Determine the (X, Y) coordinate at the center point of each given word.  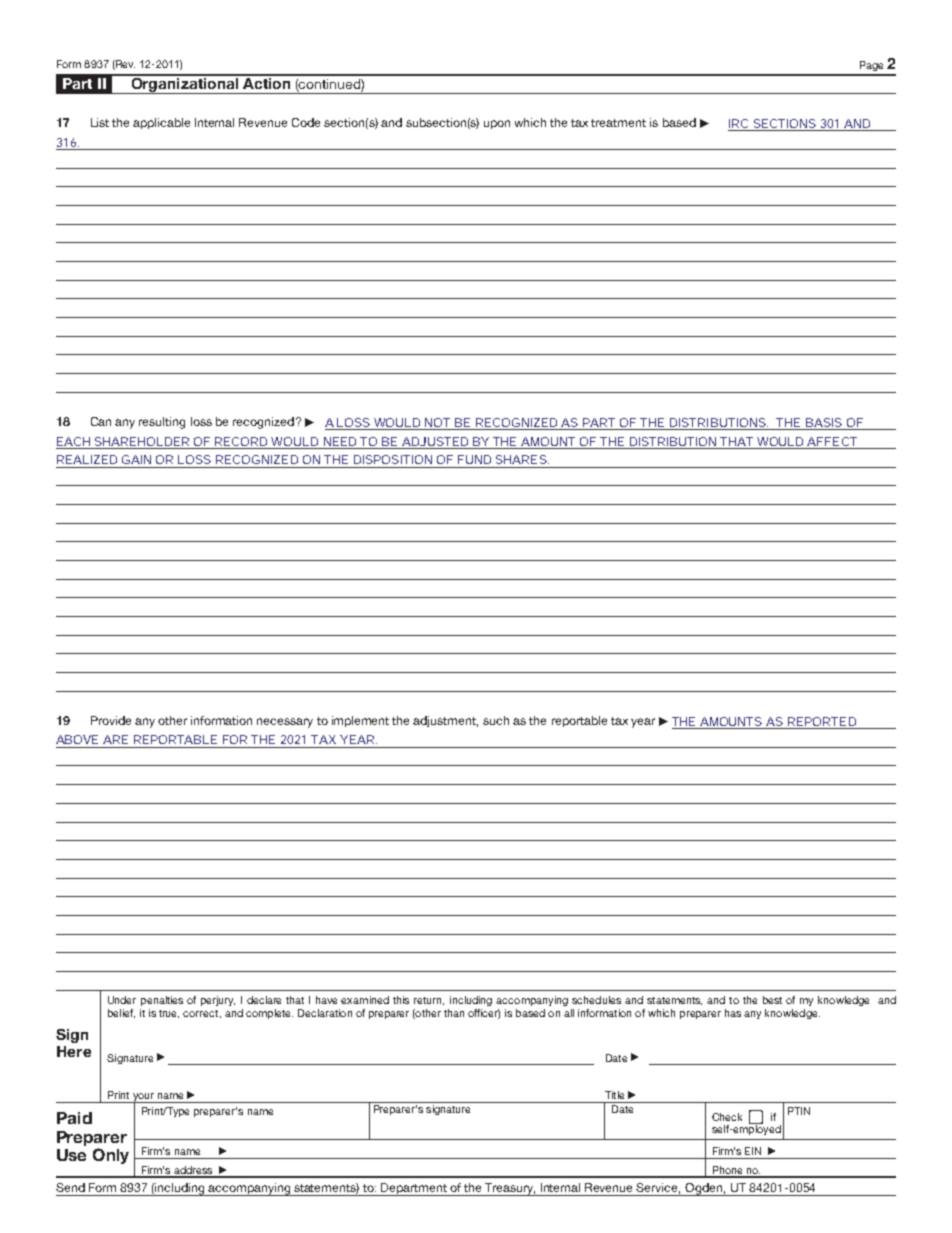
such (496, 720)
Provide (111, 720)
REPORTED (822, 721)
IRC (739, 125)
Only (111, 1156)
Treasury (509, 1189)
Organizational (184, 84)
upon (497, 124)
